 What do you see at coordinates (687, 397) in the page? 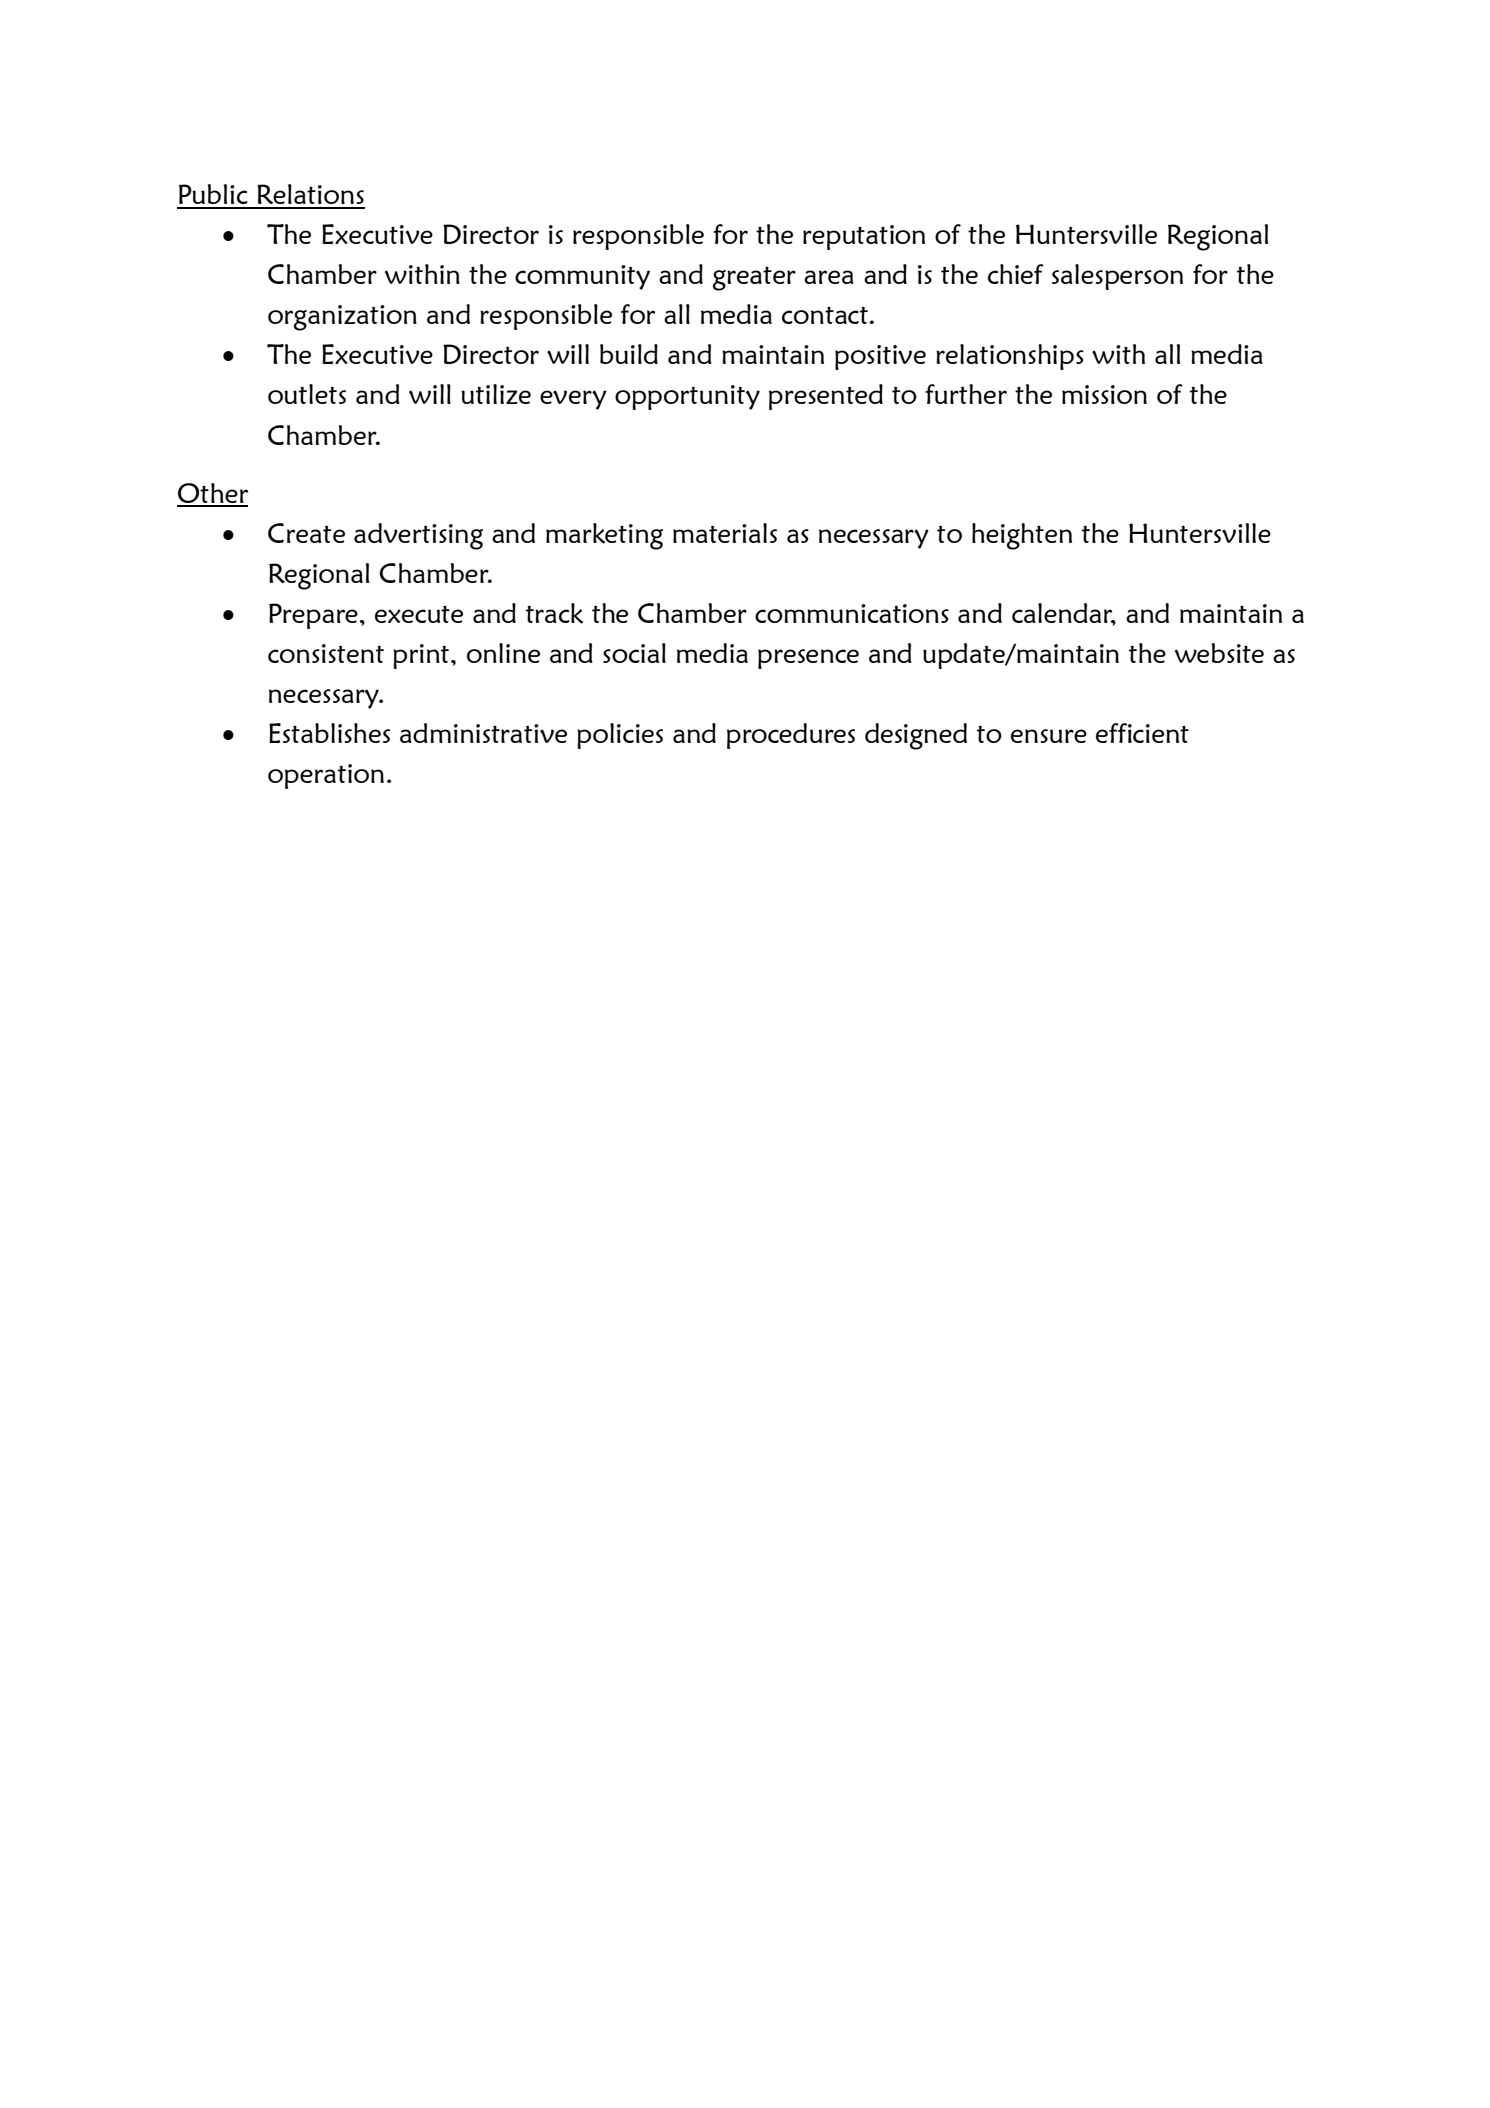
I see `opportunity` at bounding box center [687, 397].
